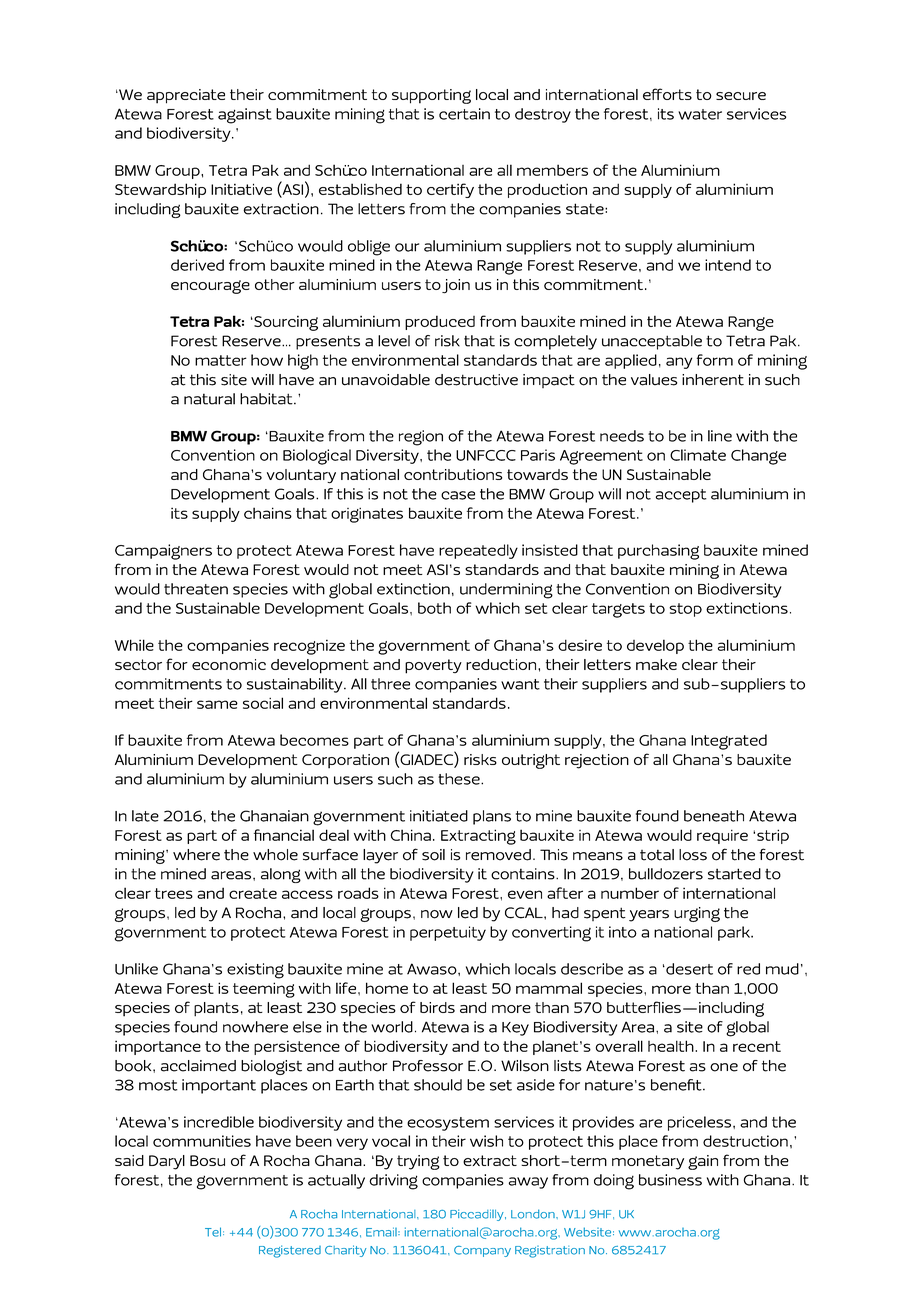 The height and width of the page is (1308, 924). Describe the element at coordinates (174, 893) in the page. I see `trees` at that location.
